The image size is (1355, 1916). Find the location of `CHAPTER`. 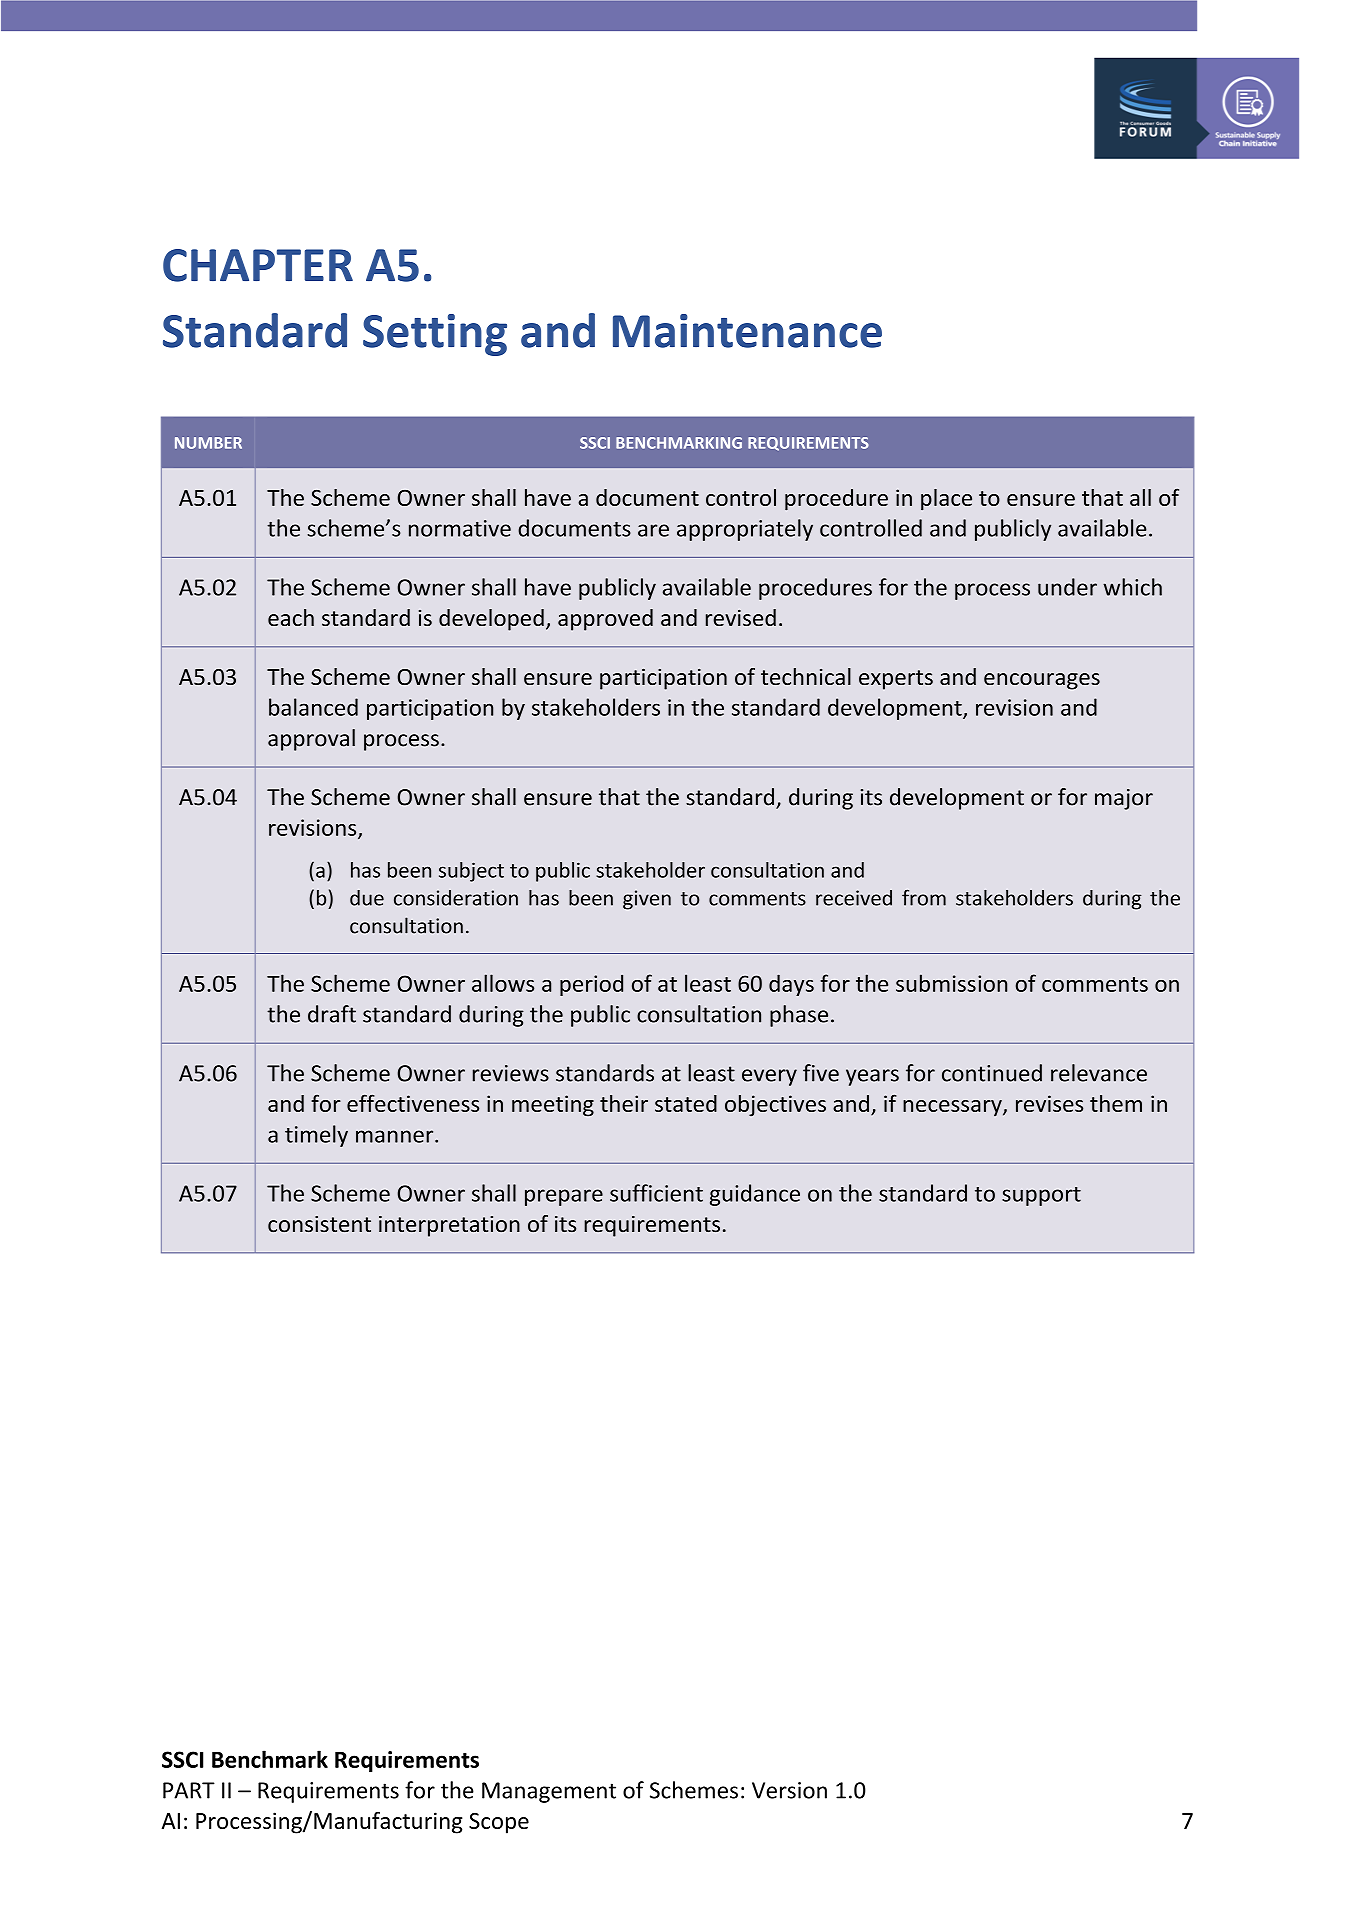

CHAPTER is located at coordinates (258, 265).
